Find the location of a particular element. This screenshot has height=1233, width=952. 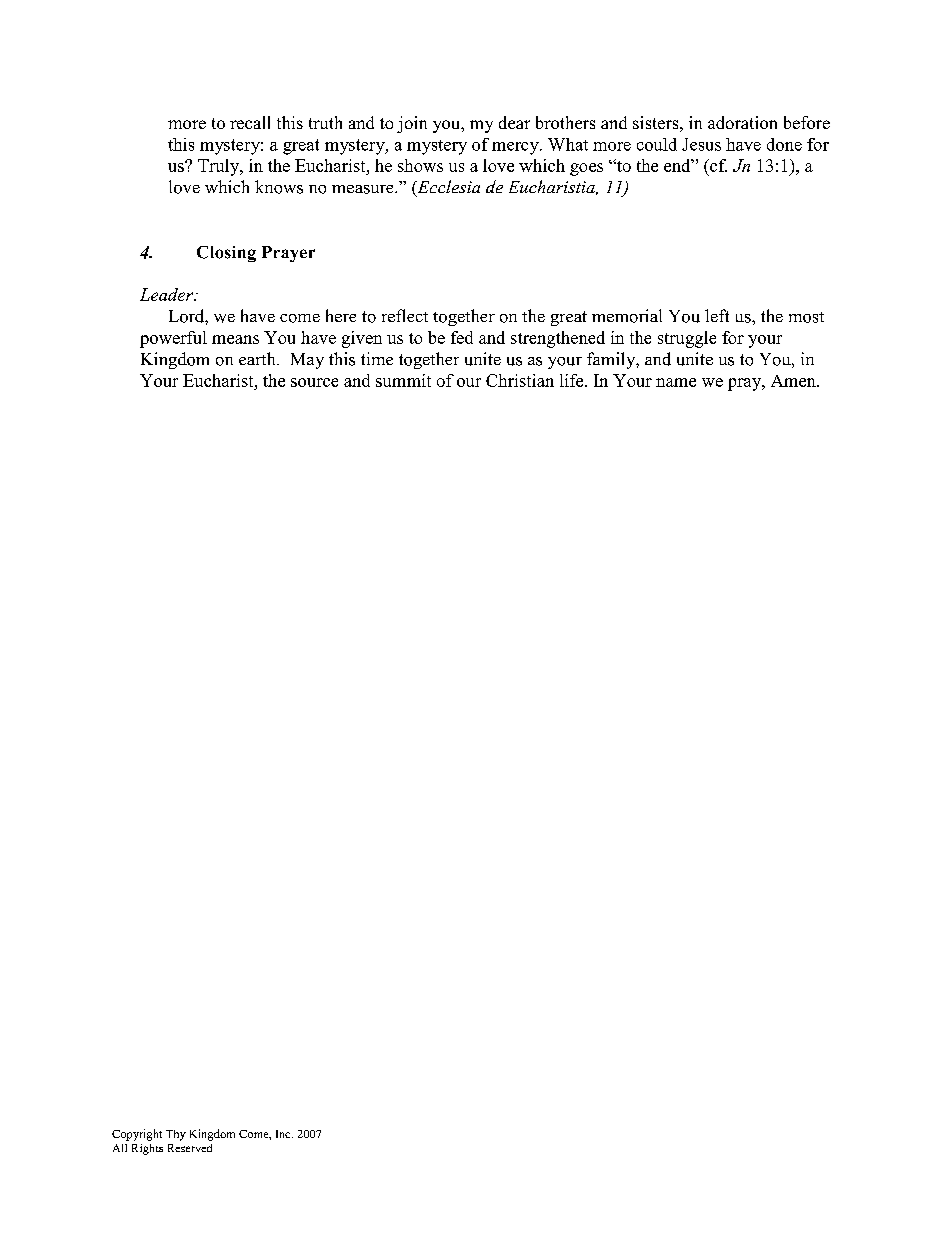

mercy is located at coordinates (516, 148).
